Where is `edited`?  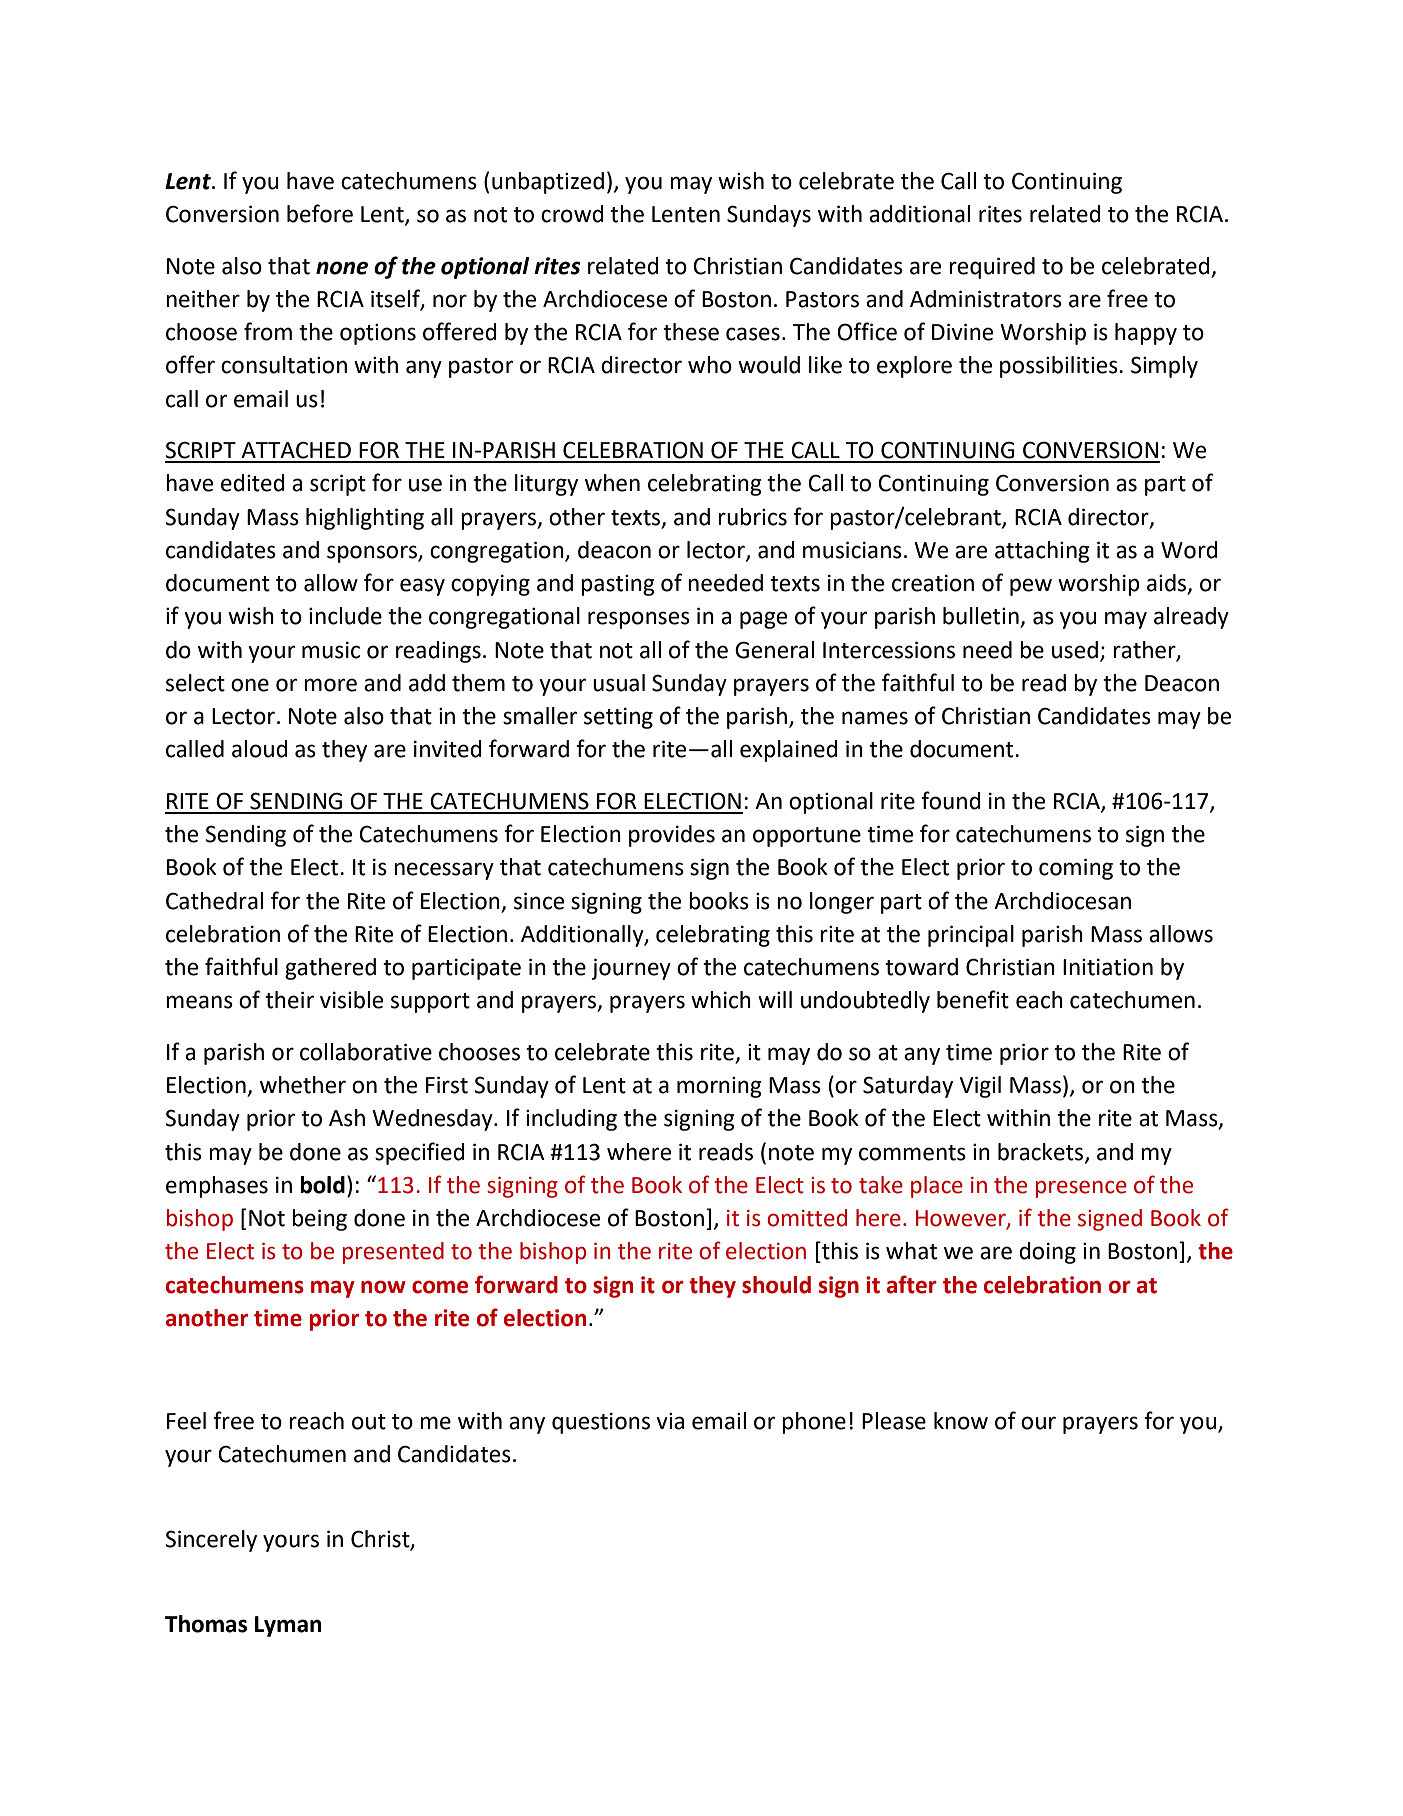 edited is located at coordinates (253, 483).
